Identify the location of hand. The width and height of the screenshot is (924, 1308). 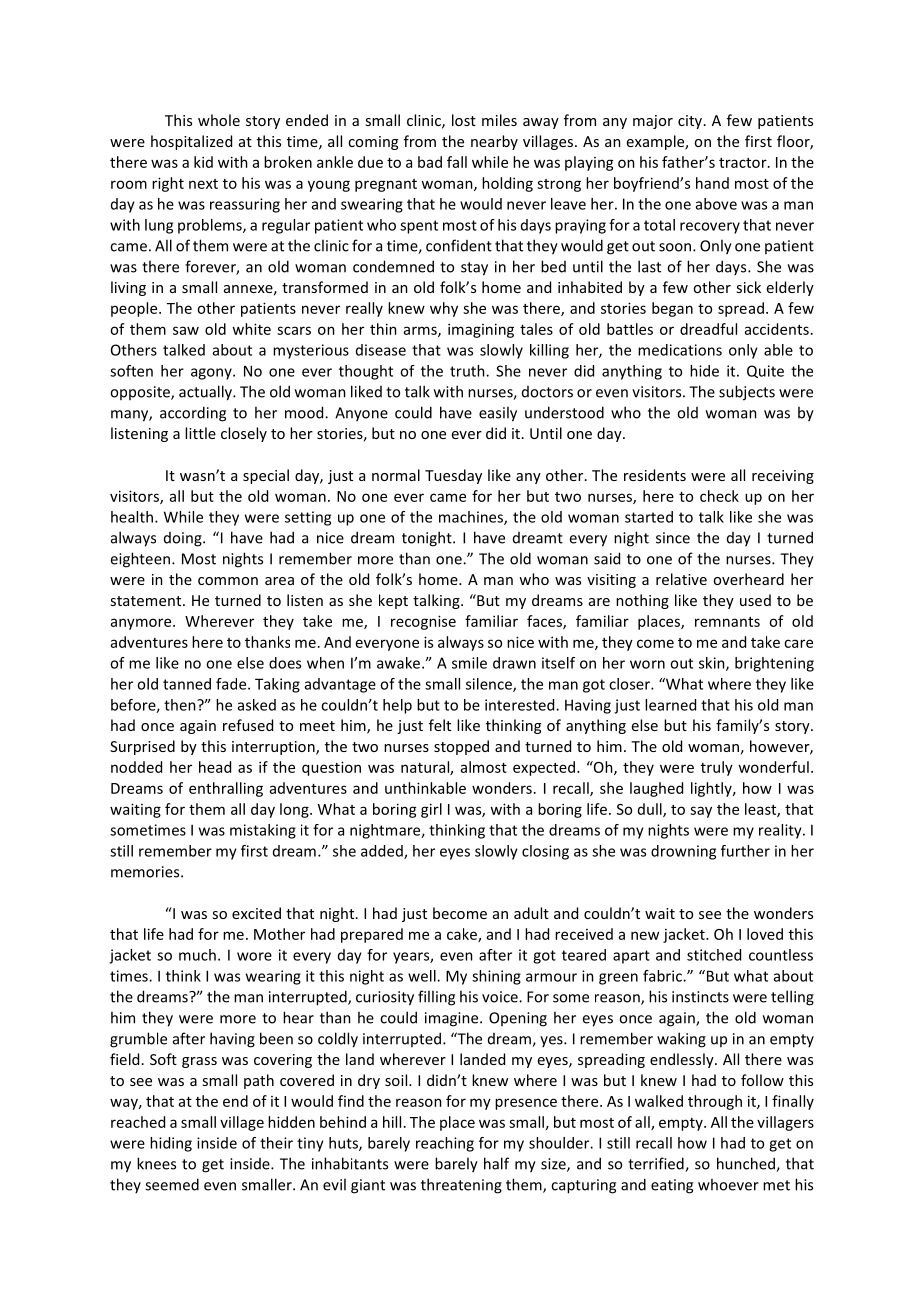
(712, 183).
